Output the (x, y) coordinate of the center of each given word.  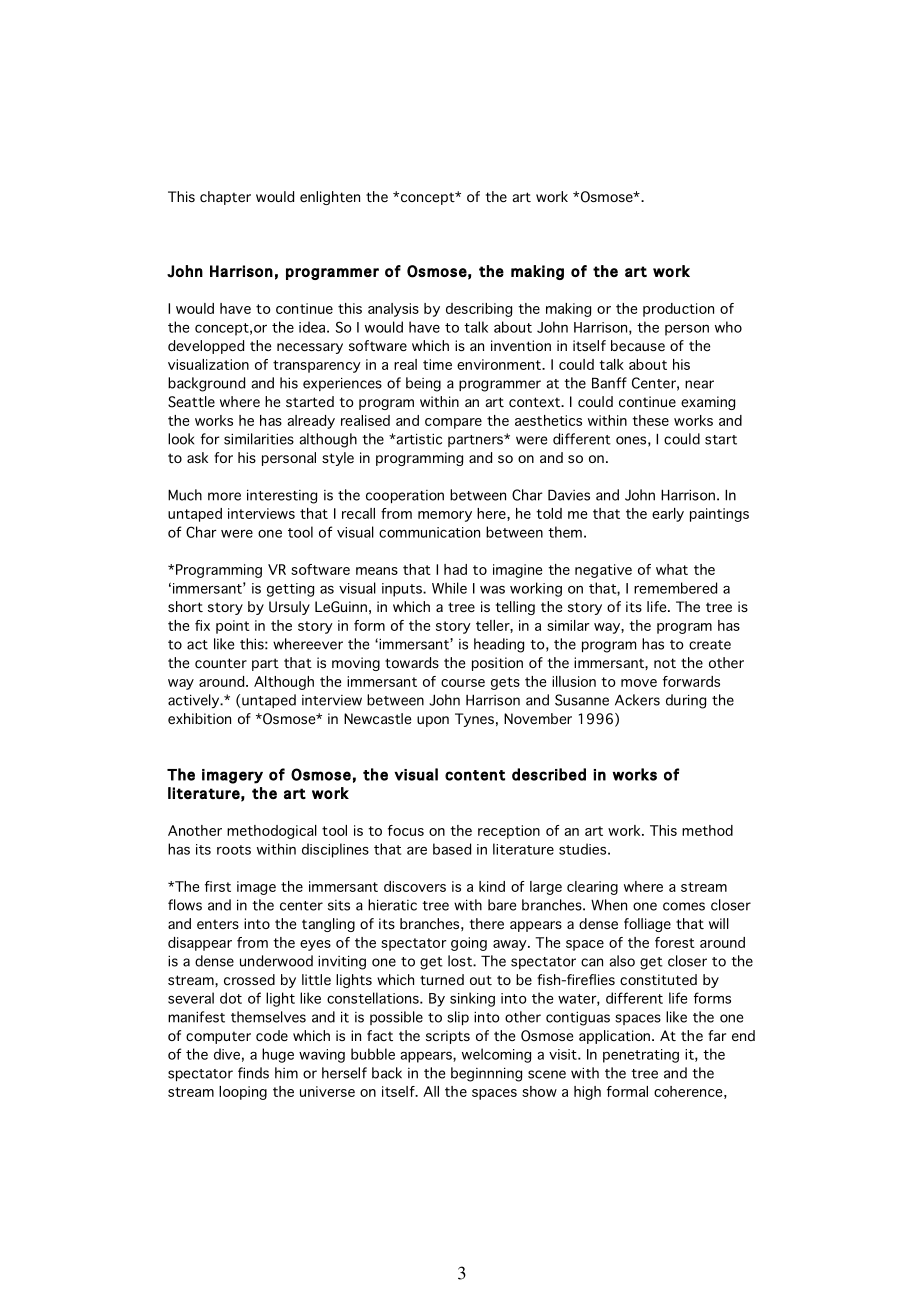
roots (234, 850)
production (678, 310)
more (224, 496)
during (686, 701)
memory (445, 516)
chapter (225, 198)
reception (509, 832)
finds (253, 1073)
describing (479, 310)
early (668, 515)
